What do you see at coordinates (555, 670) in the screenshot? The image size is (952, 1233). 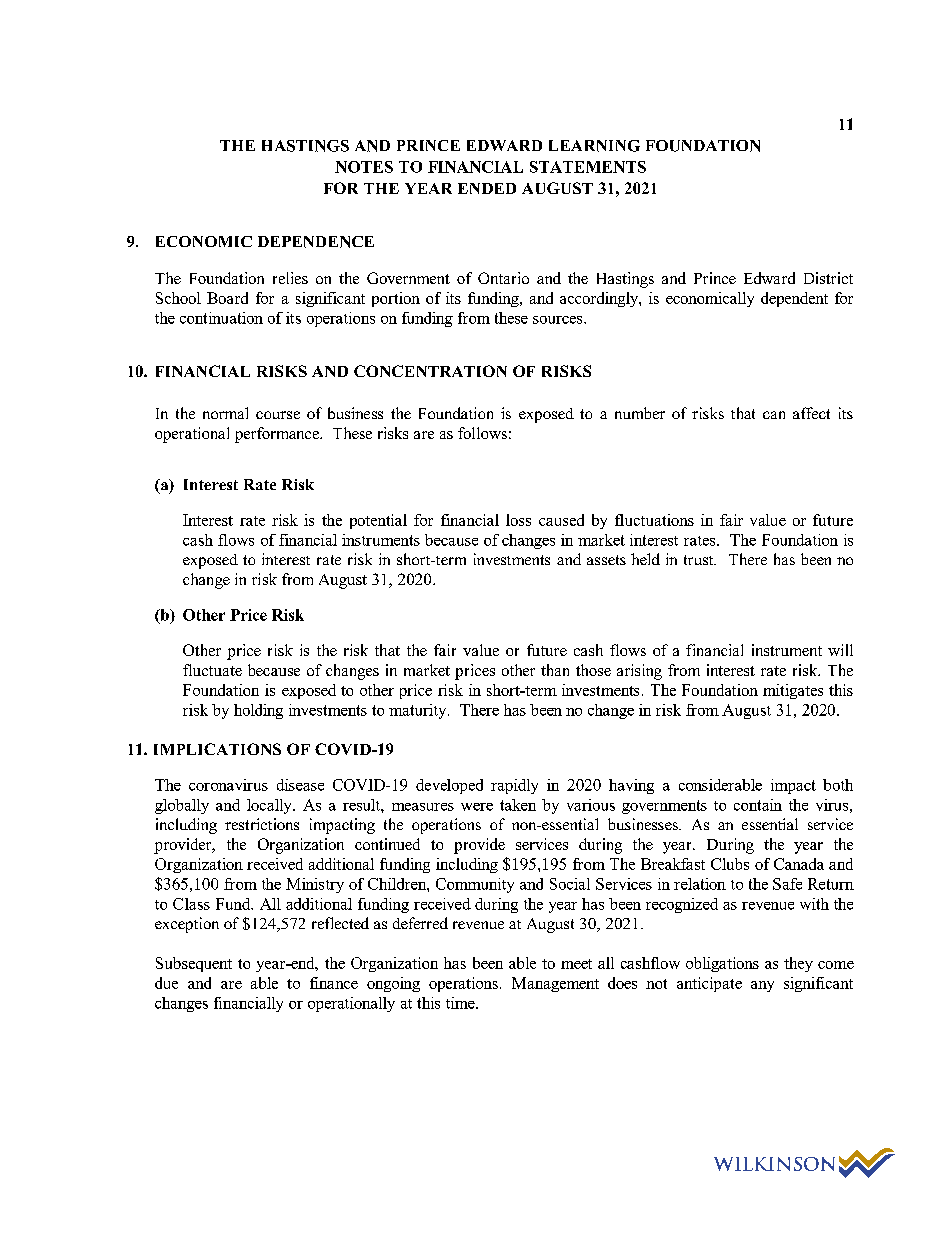 I see `than` at bounding box center [555, 670].
